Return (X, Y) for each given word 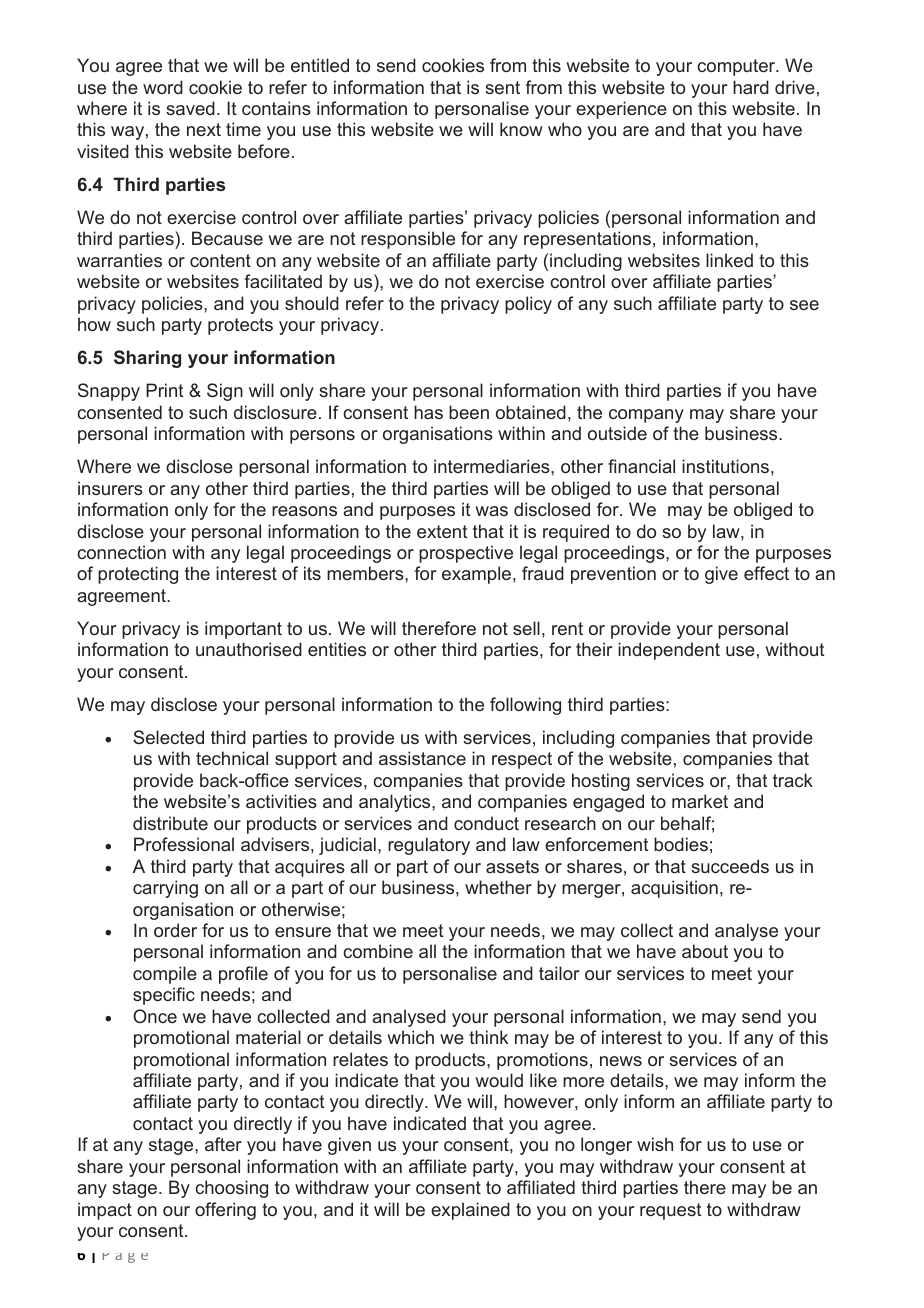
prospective (466, 554)
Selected (168, 737)
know (521, 129)
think (488, 1037)
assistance (422, 758)
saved (190, 108)
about (705, 951)
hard (751, 87)
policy (528, 305)
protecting (138, 575)
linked (729, 260)
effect (766, 573)
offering (225, 1211)
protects (240, 326)
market (700, 801)
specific (164, 996)
